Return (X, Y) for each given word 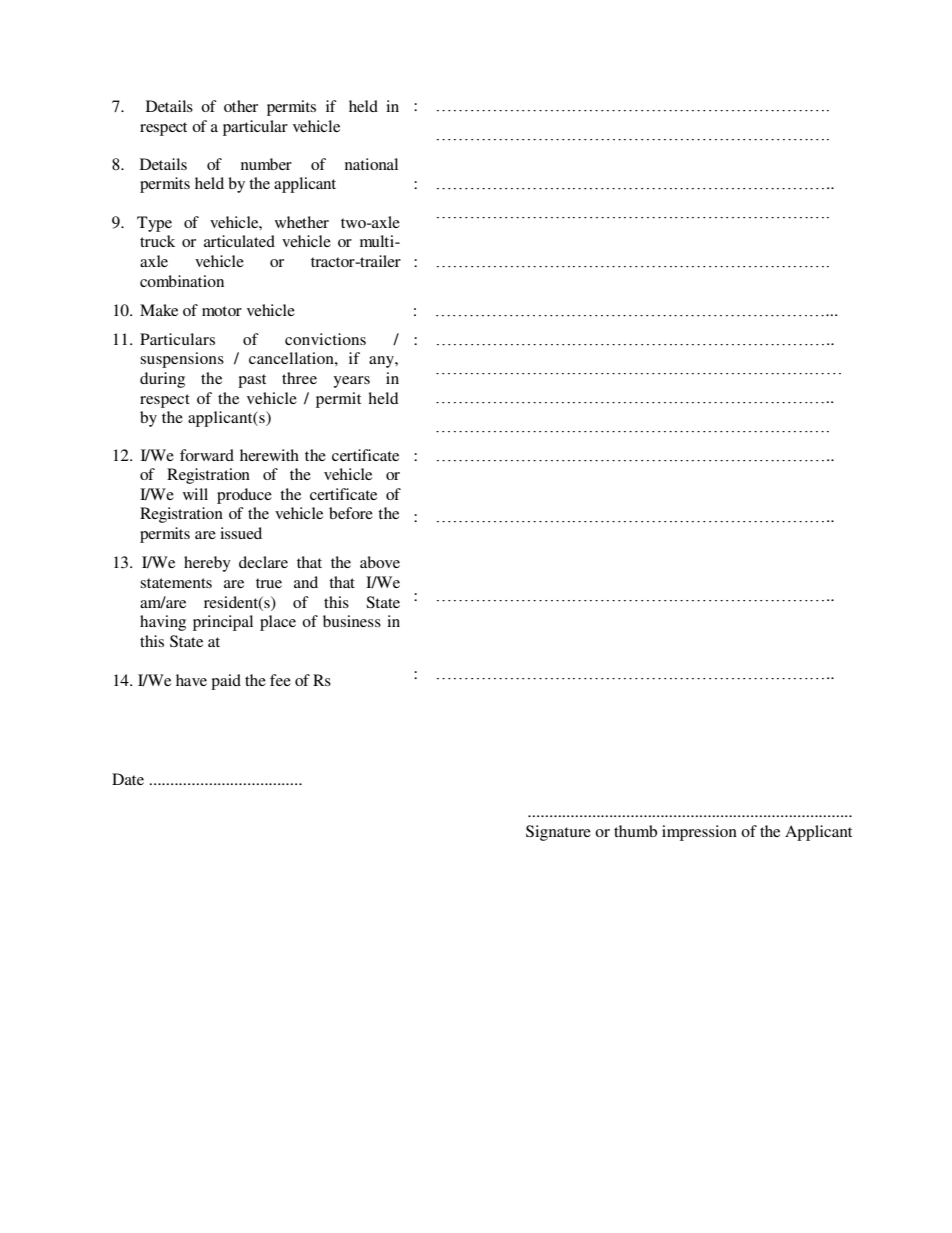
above (380, 562)
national (371, 164)
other (241, 106)
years (352, 382)
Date (128, 779)
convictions (325, 339)
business (352, 621)
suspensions (182, 360)
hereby (207, 564)
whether (302, 222)
